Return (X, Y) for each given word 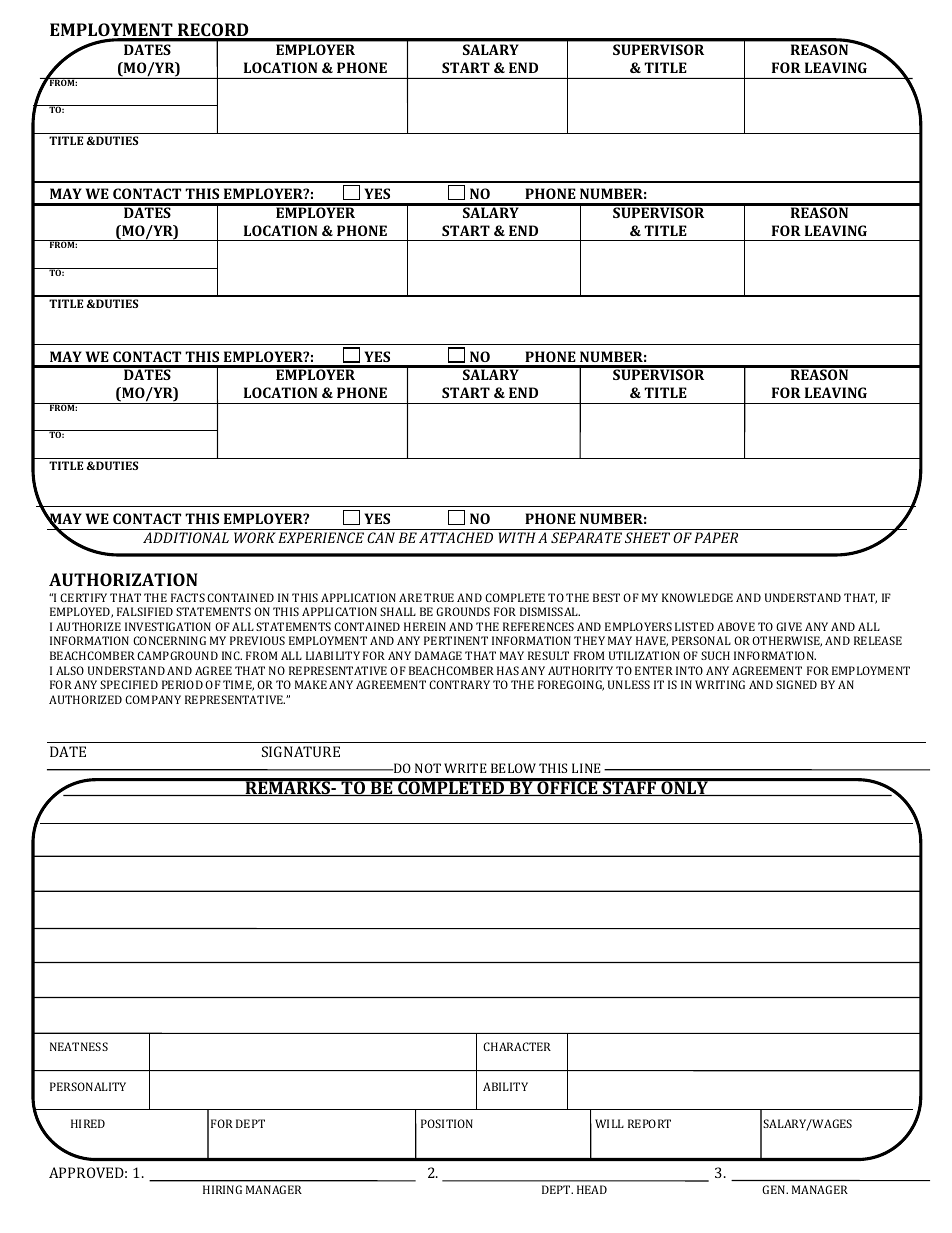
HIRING (222, 1189)
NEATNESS (79, 1046)
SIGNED (796, 684)
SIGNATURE (301, 751)
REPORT (649, 1123)
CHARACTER (517, 1046)
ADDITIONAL (186, 537)
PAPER (716, 537)
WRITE (465, 768)
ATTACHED (456, 537)
